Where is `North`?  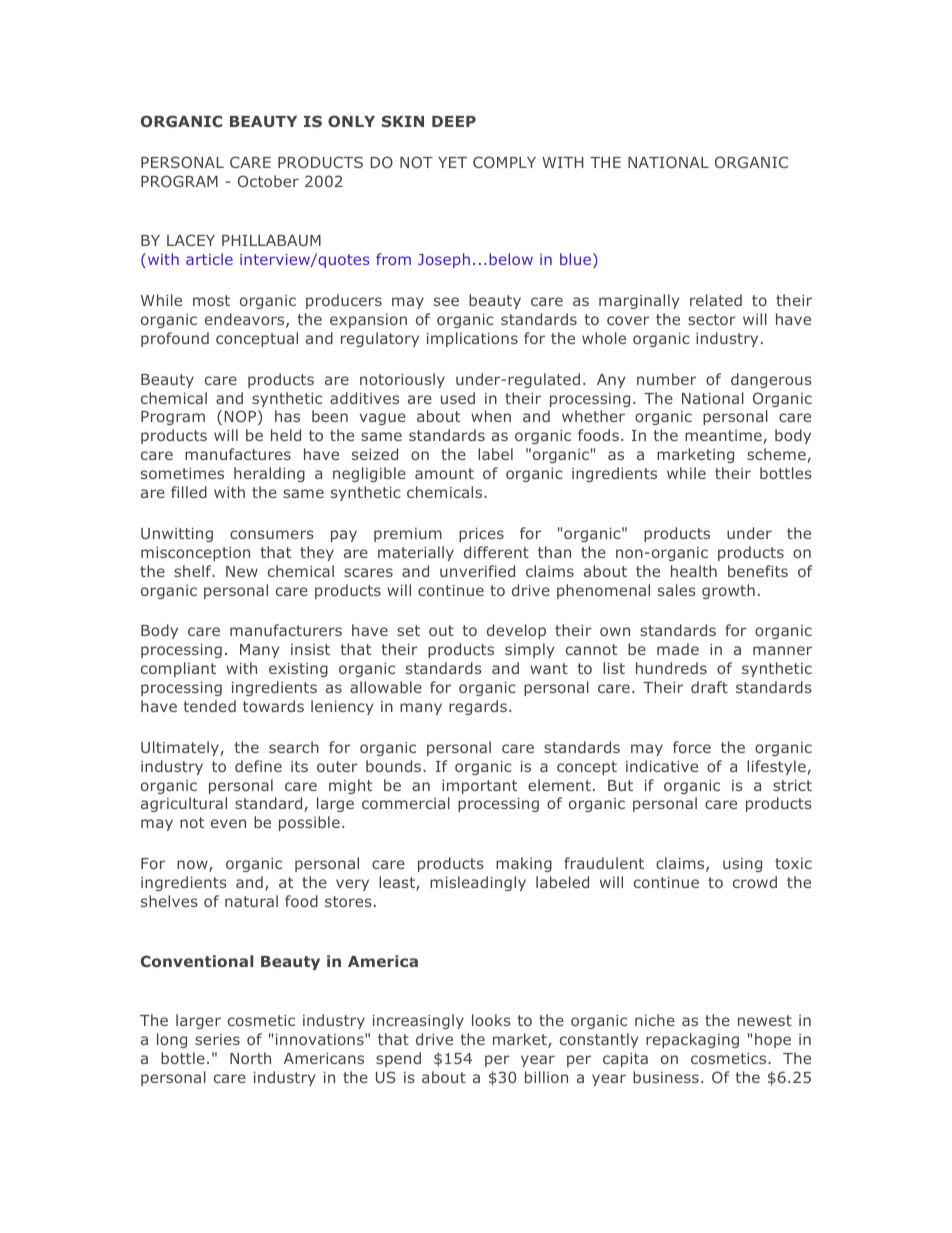
North is located at coordinates (250, 1058).
